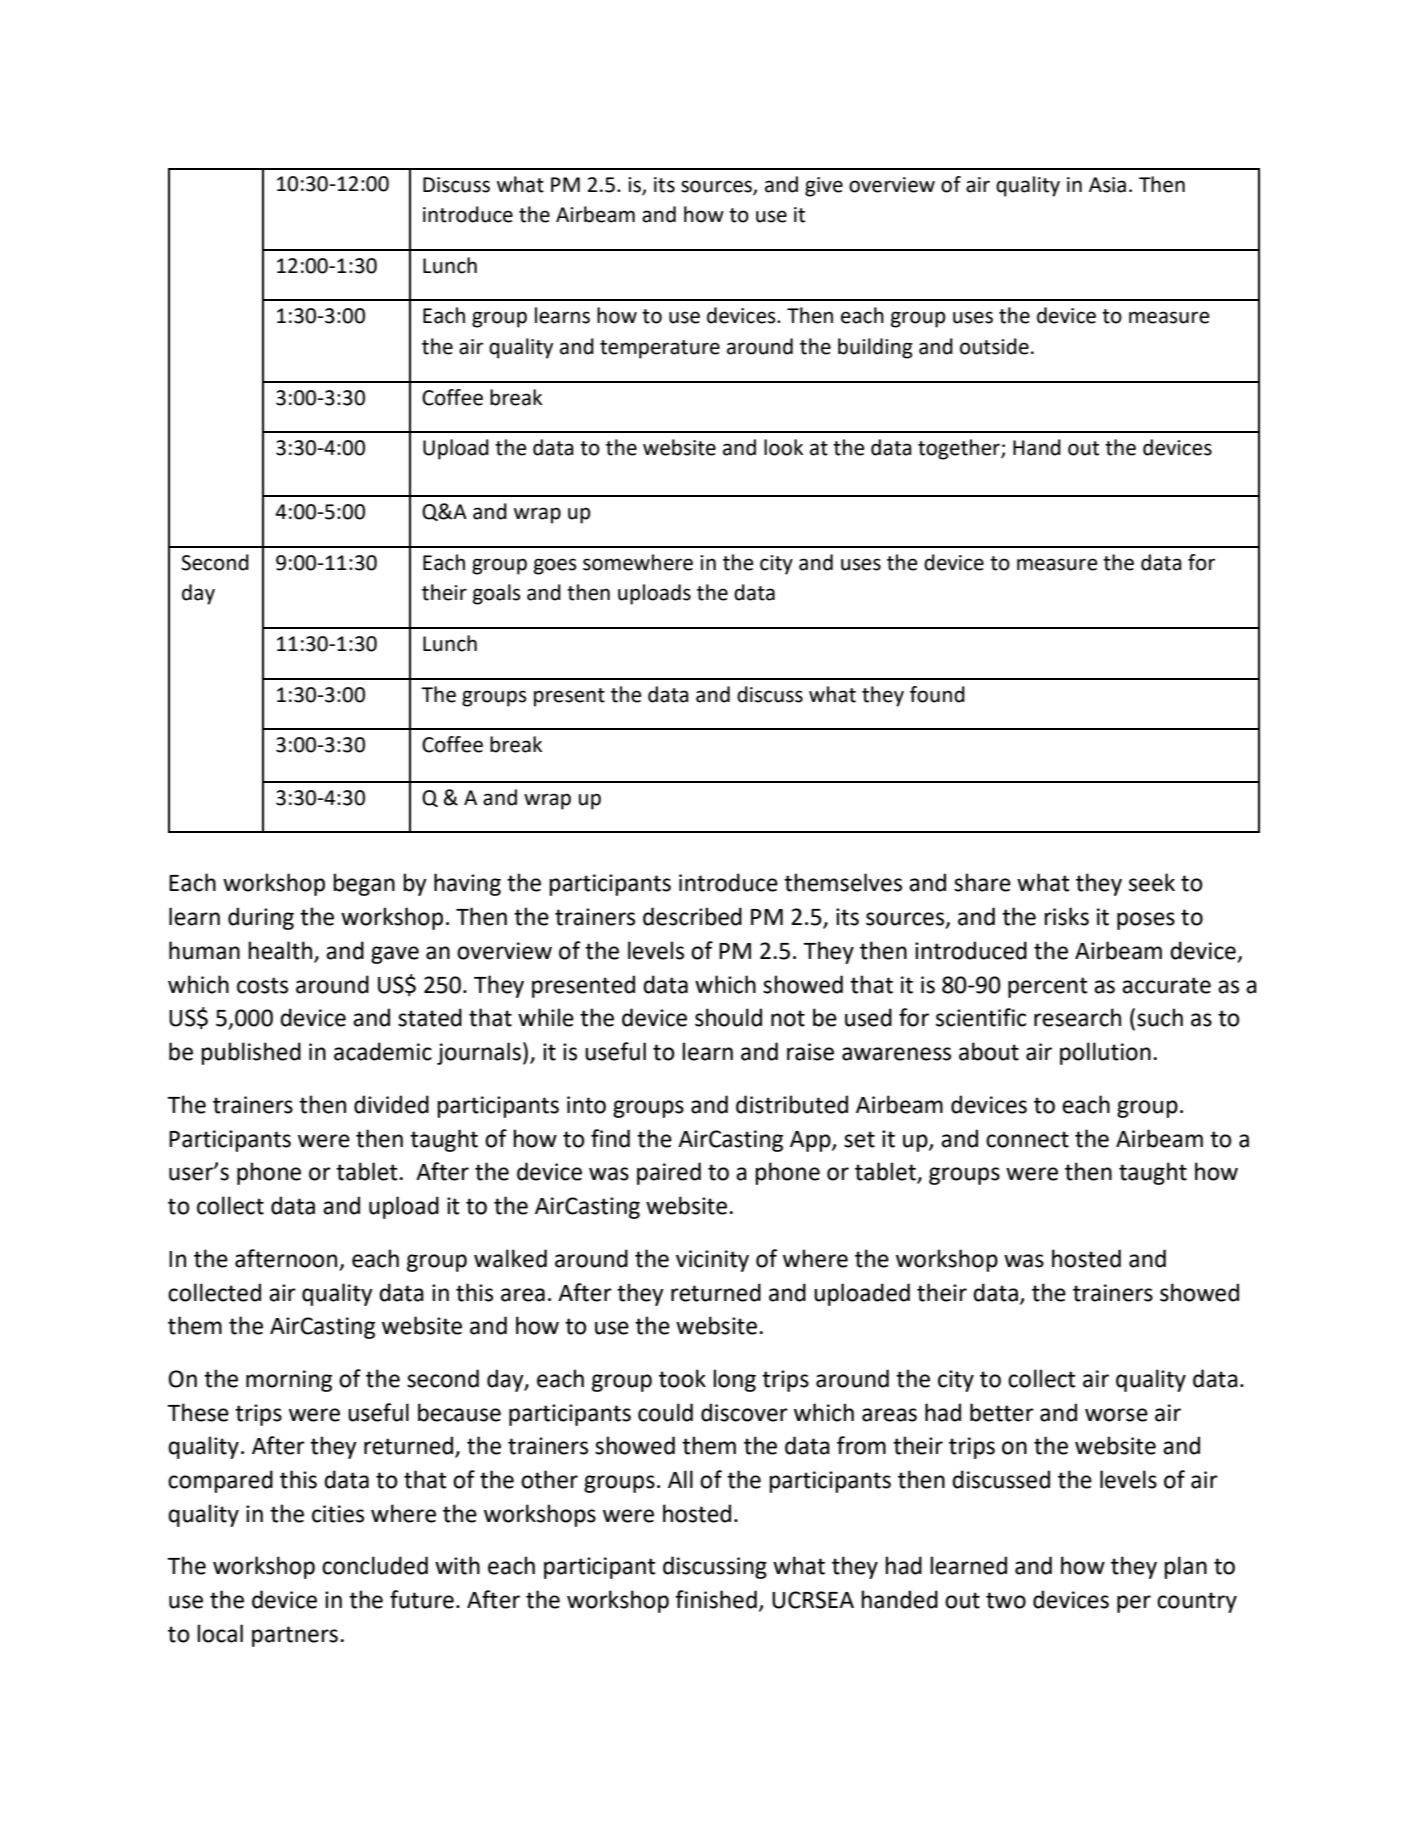 This screenshot has height=1848, width=1428. I want to click on two, so click(1006, 1600).
